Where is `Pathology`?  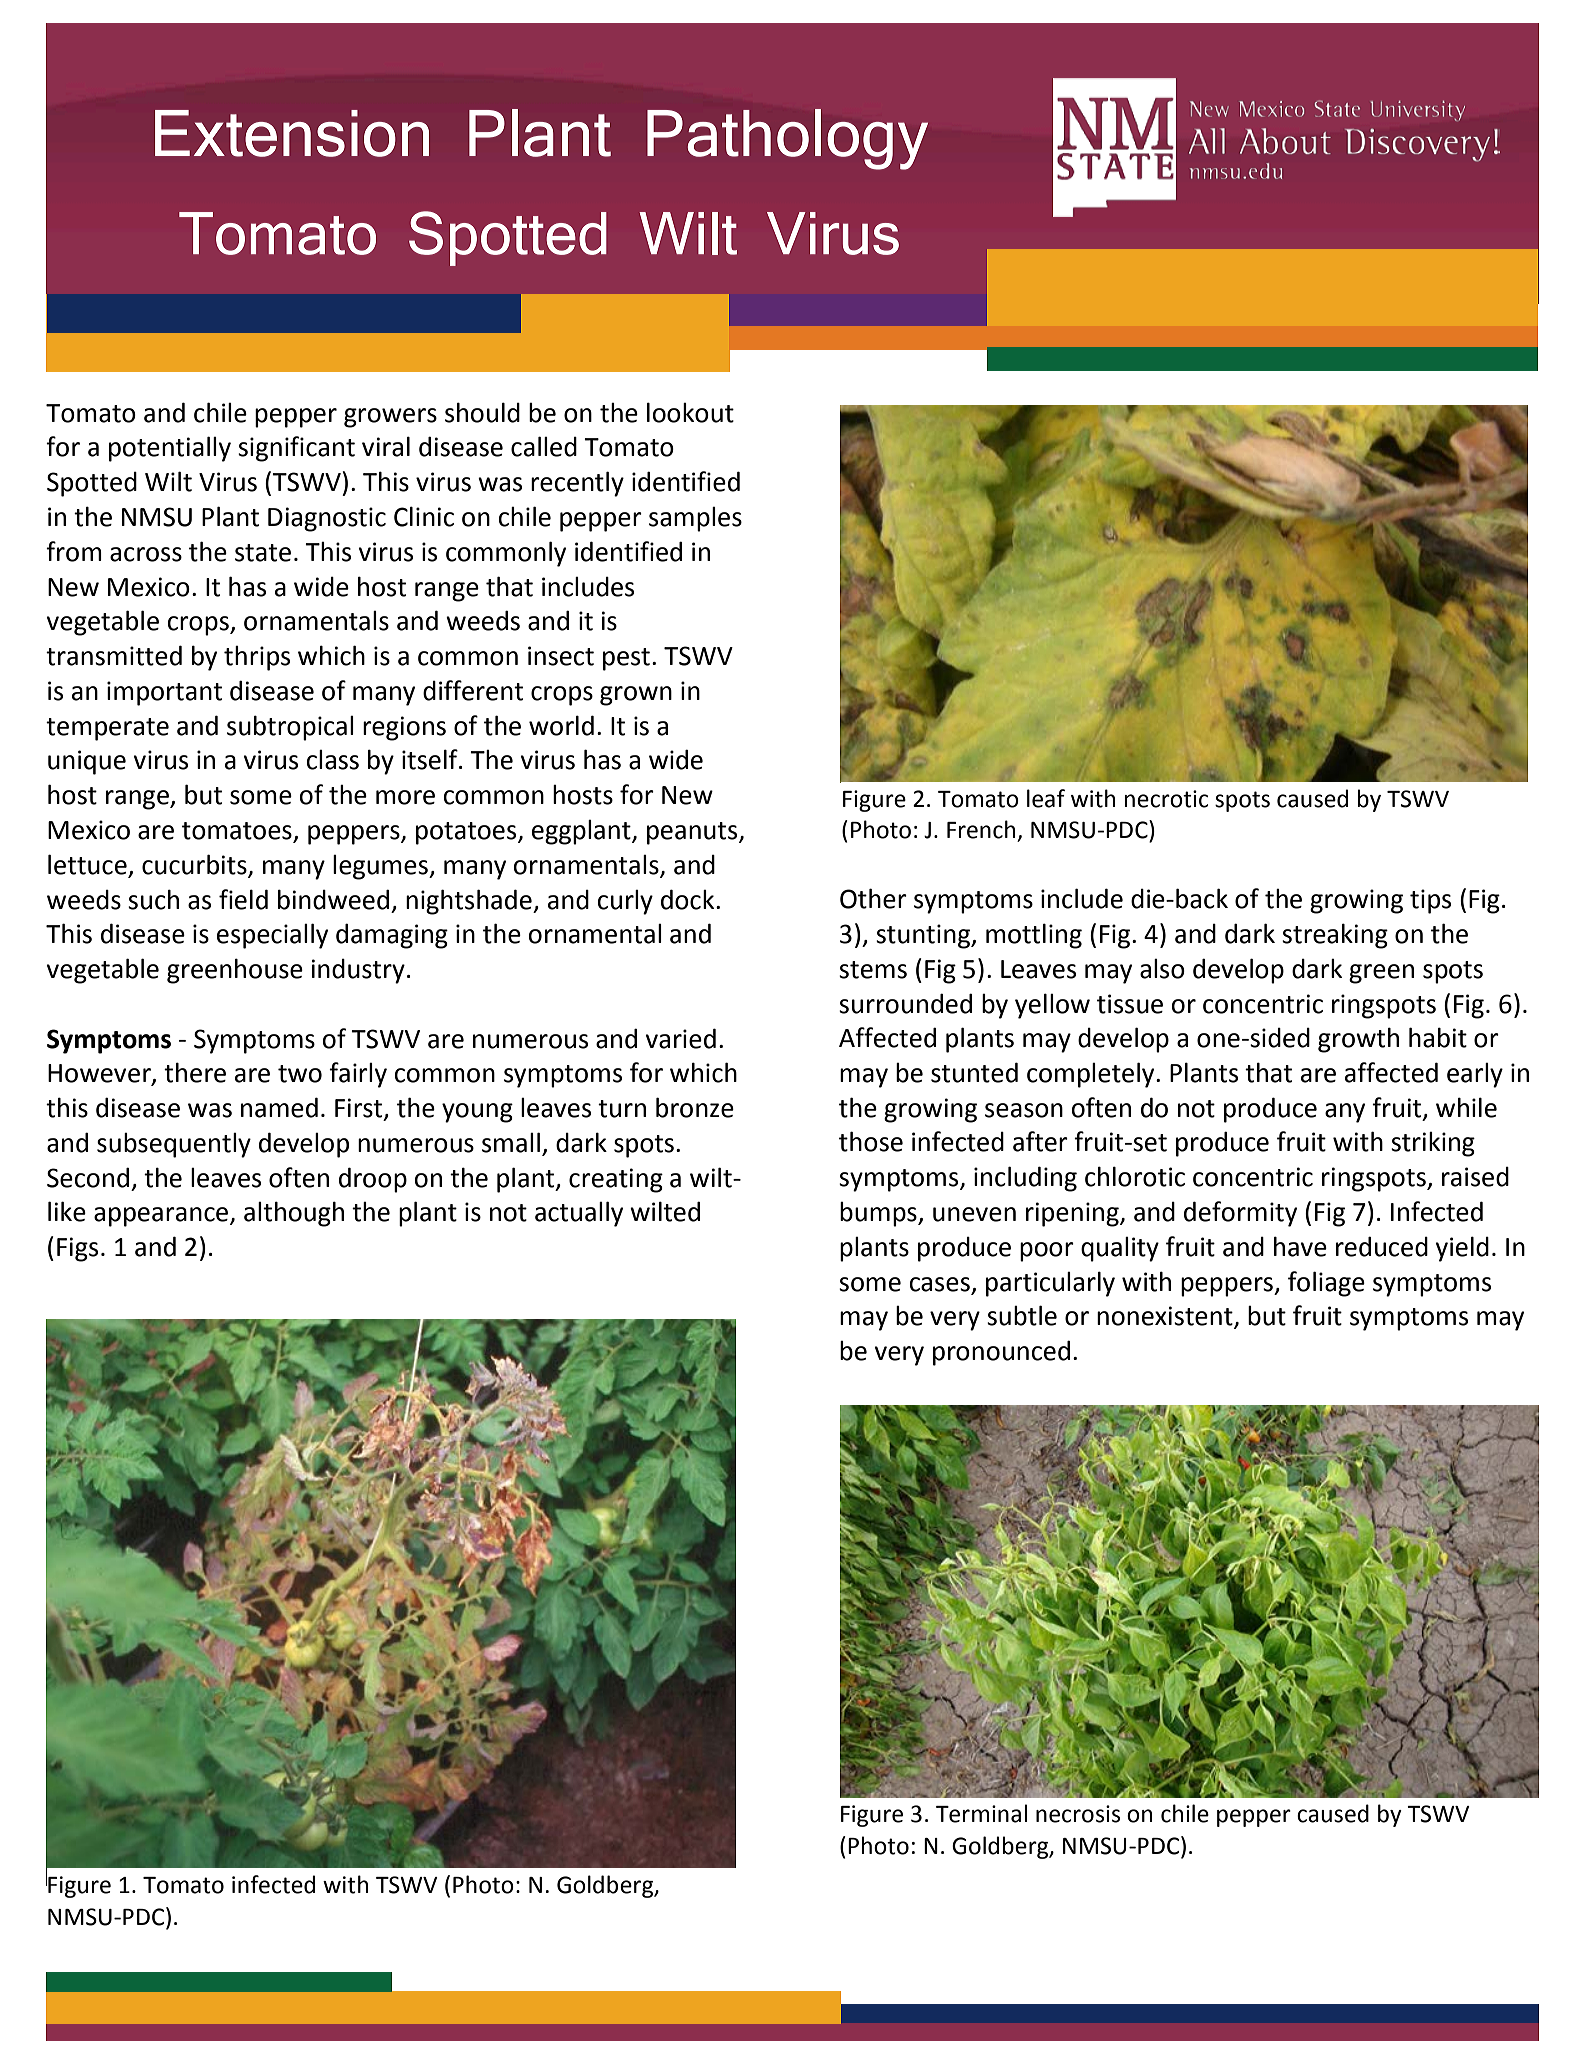 Pathology is located at coordinates (787, 139).
